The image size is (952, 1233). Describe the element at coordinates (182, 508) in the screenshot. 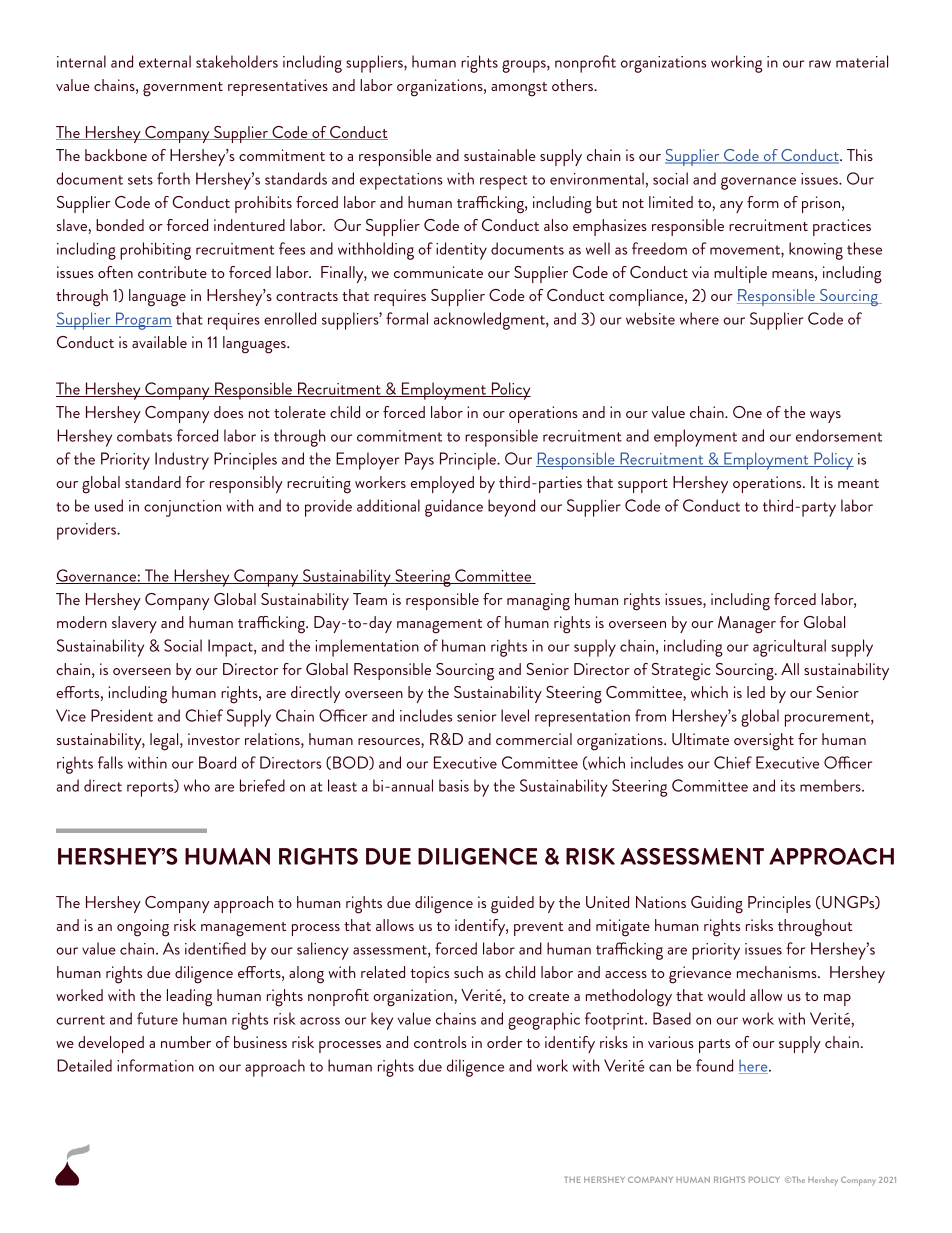

I see `conjunction` at that location.
